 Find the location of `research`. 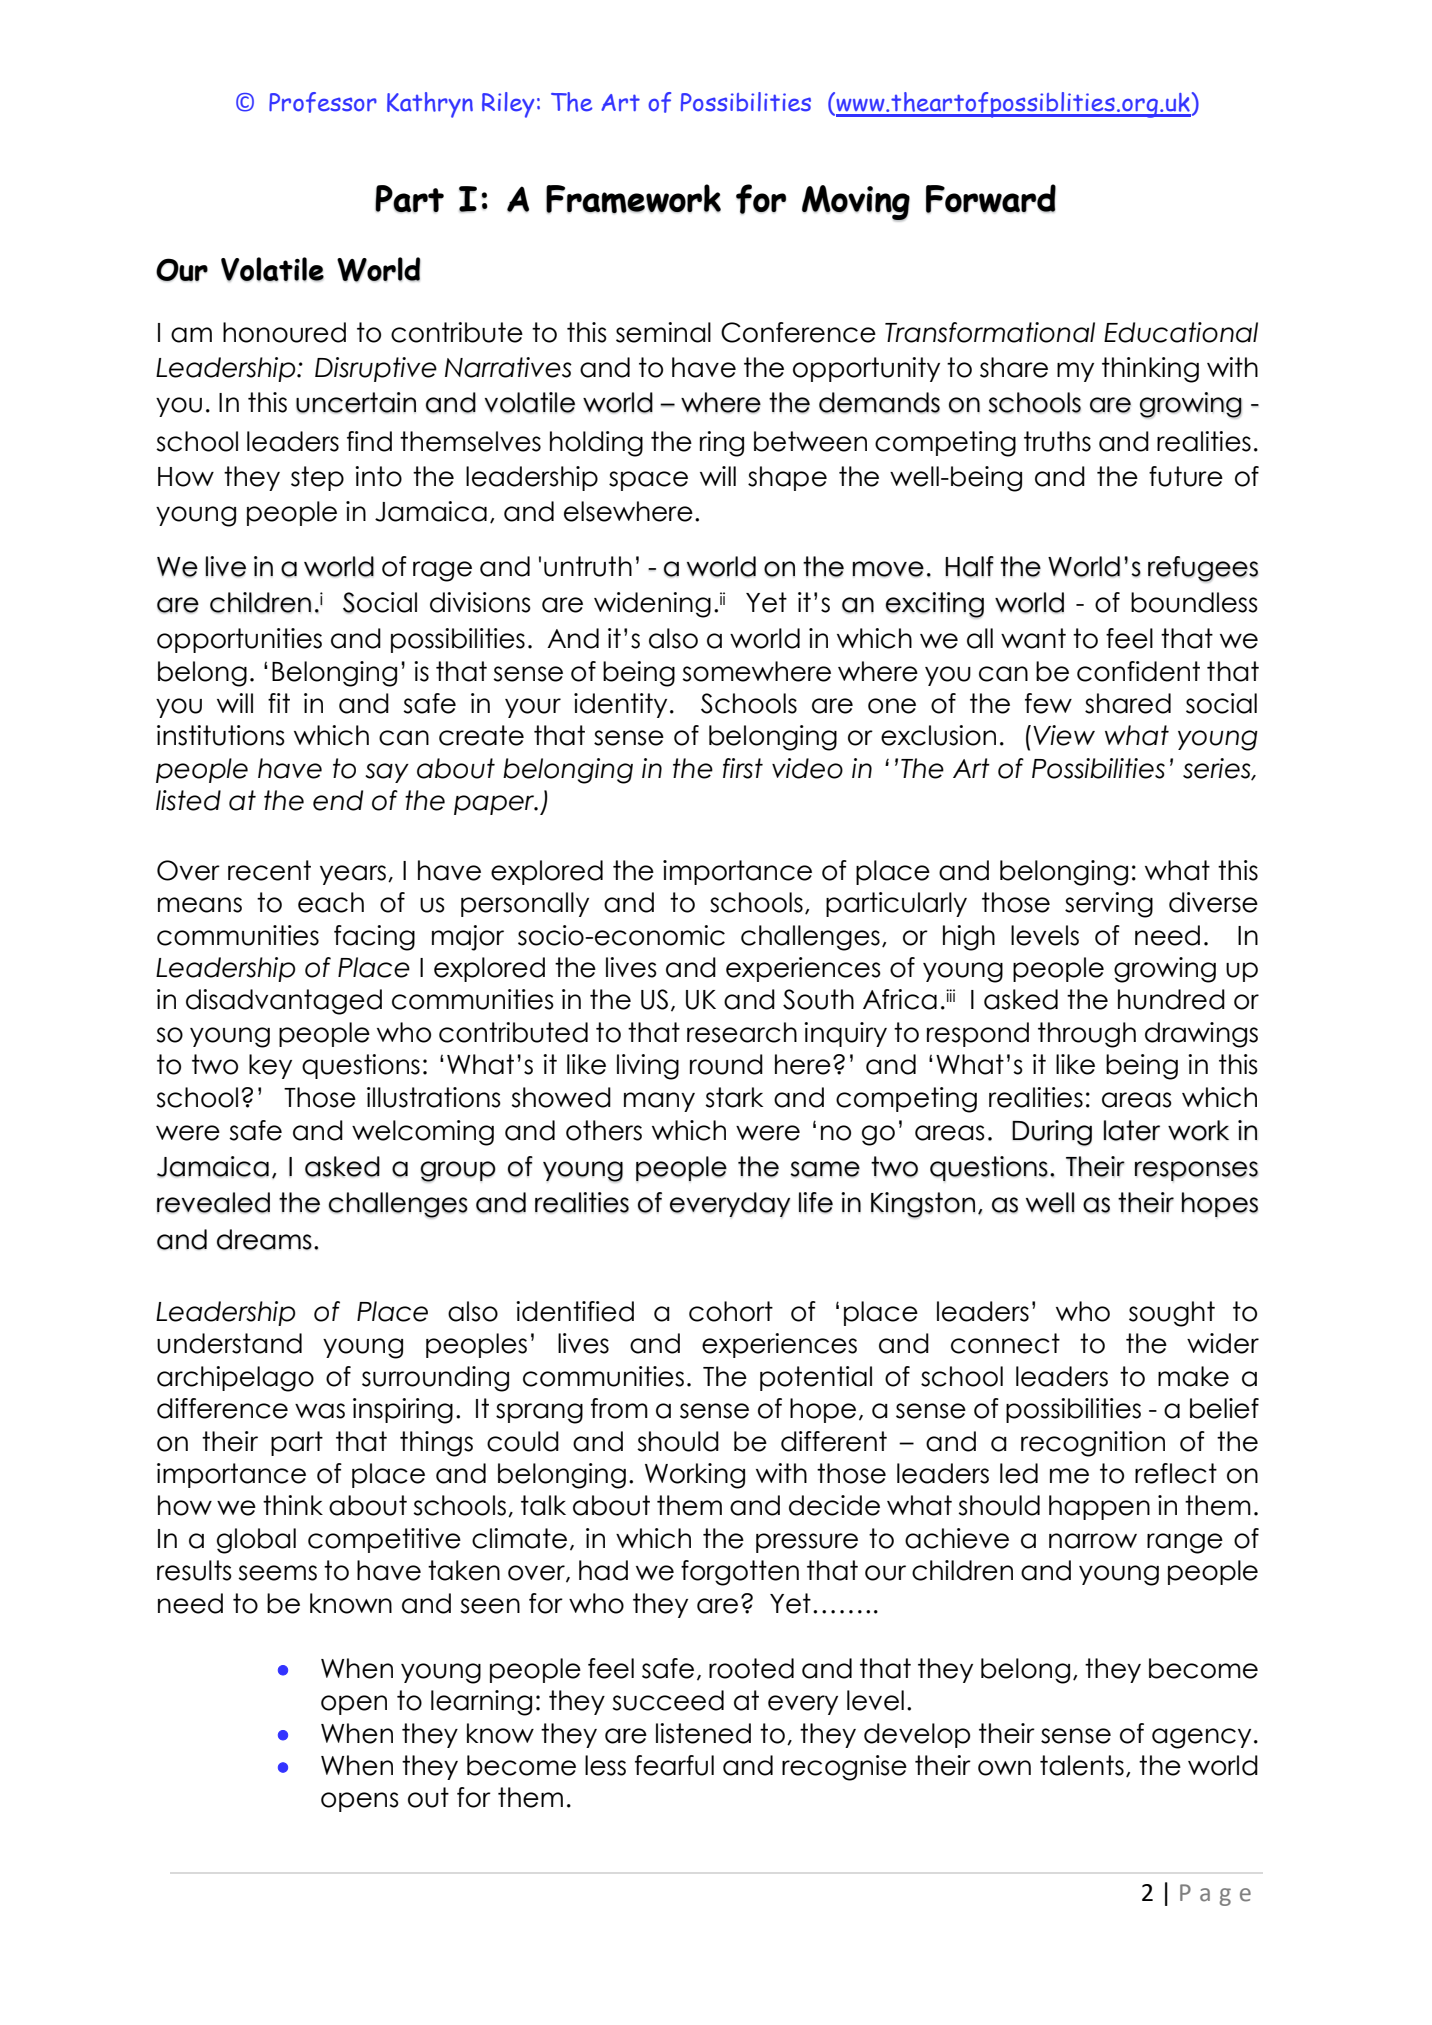

research is located at coordinates (742, 1032).
